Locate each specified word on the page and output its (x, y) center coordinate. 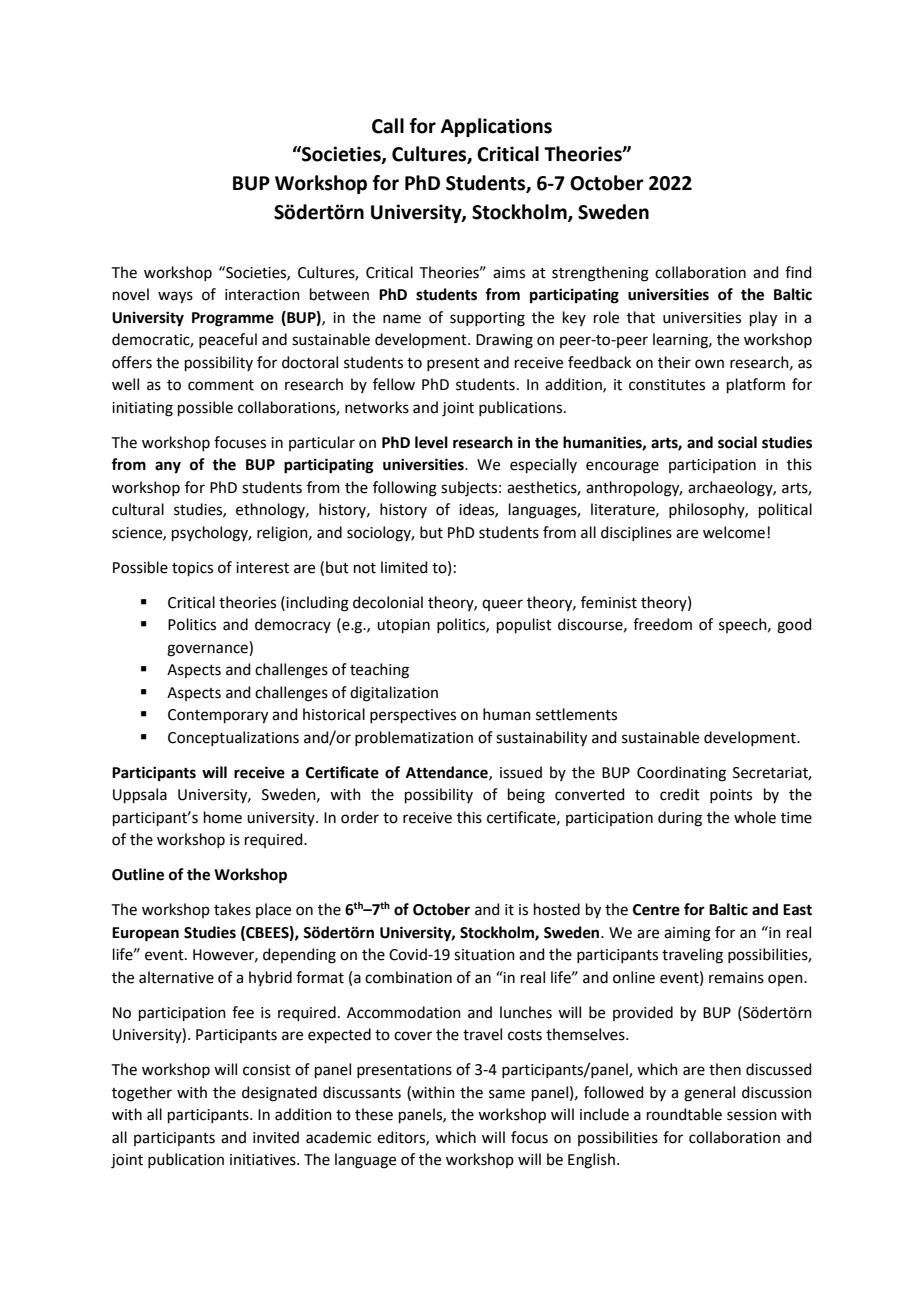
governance (208, 650)
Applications (496, 127)
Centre (656, 910)
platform (756, 385)
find (798, 272)
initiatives (264, 1160)
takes (232, 909)
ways (175, 297)
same (507, 1094)
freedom (662, 624)
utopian (403, 626)
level (431, 442)
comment (221, 385)
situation (484, 955)
